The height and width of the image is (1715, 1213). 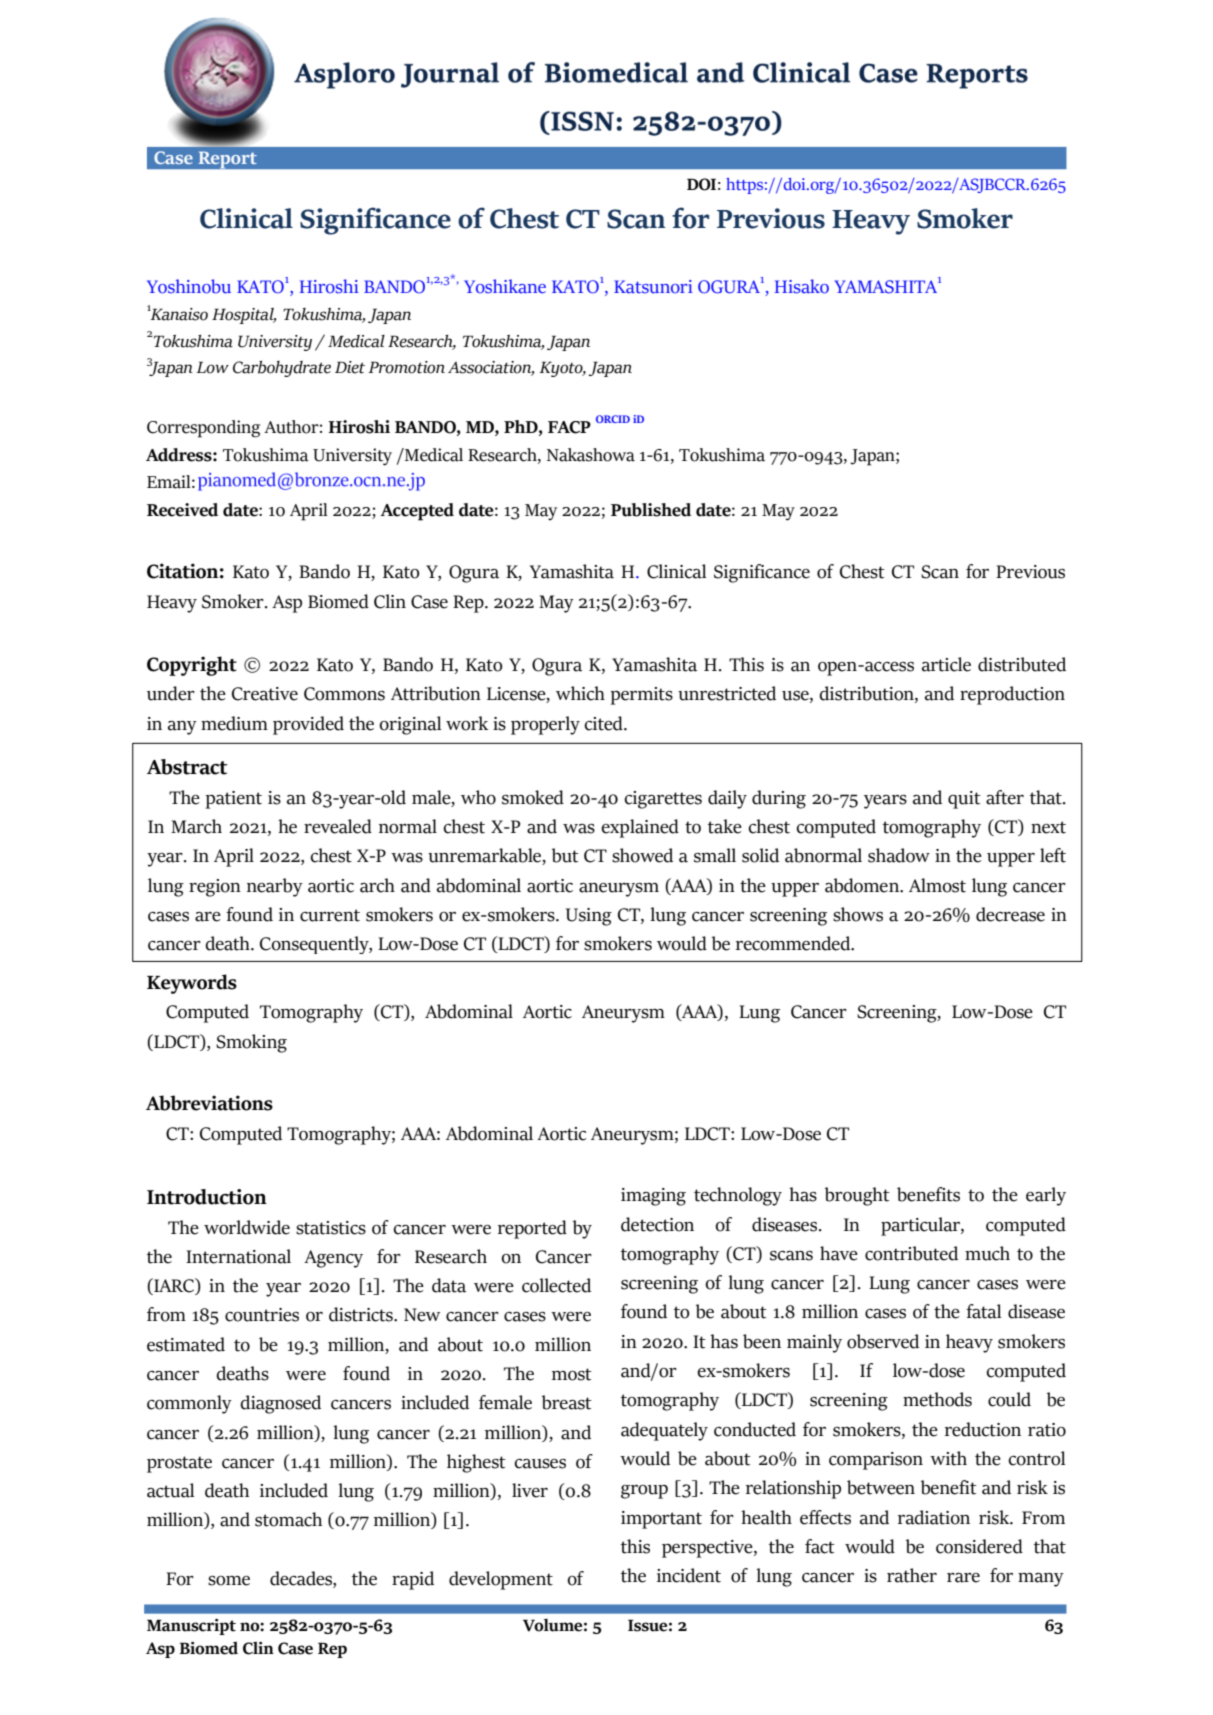 I want to click on Keywords, so click(x=192, y=984).
